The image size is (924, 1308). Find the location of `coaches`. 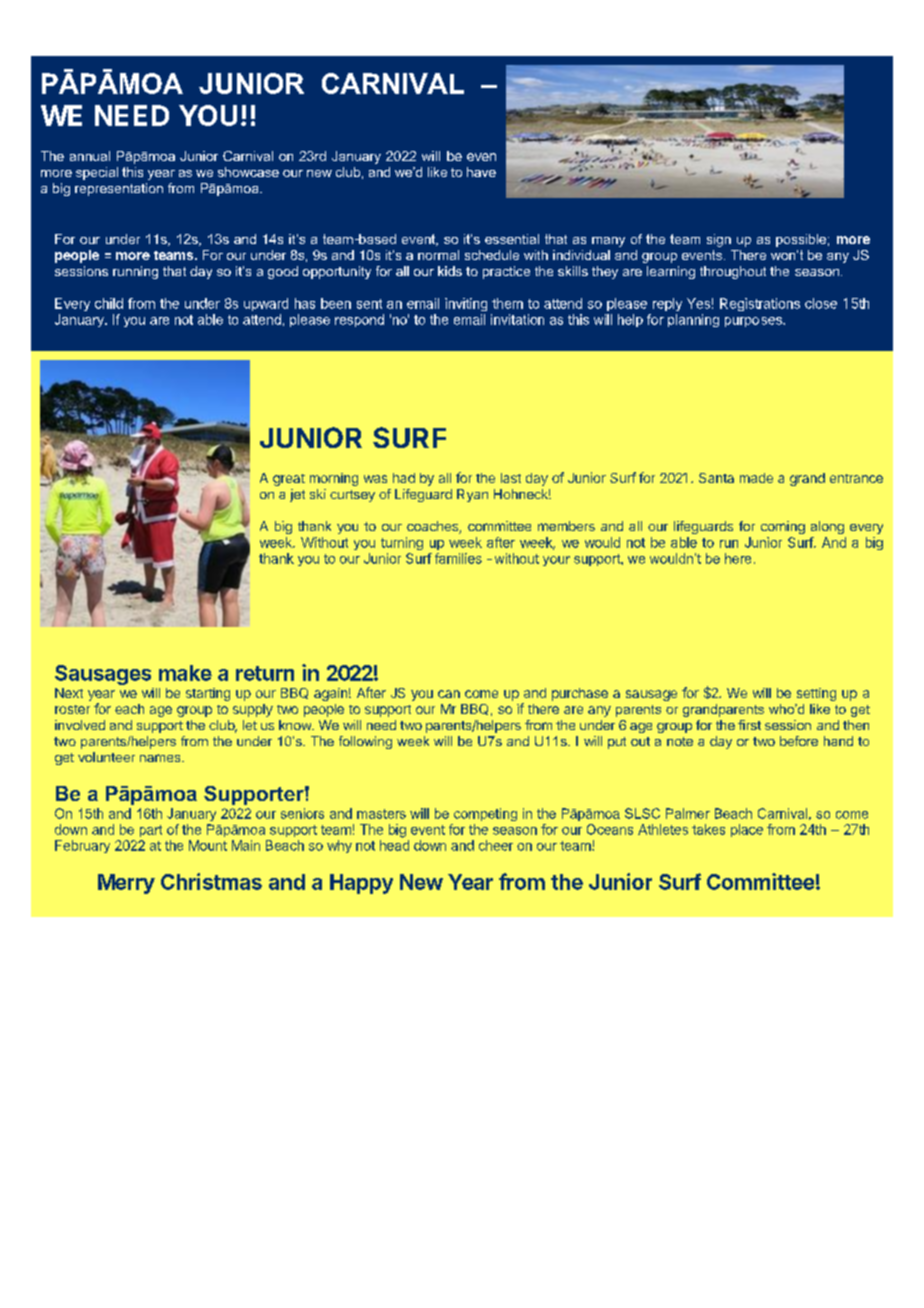

coaches is located at coordinates (433, 527).
